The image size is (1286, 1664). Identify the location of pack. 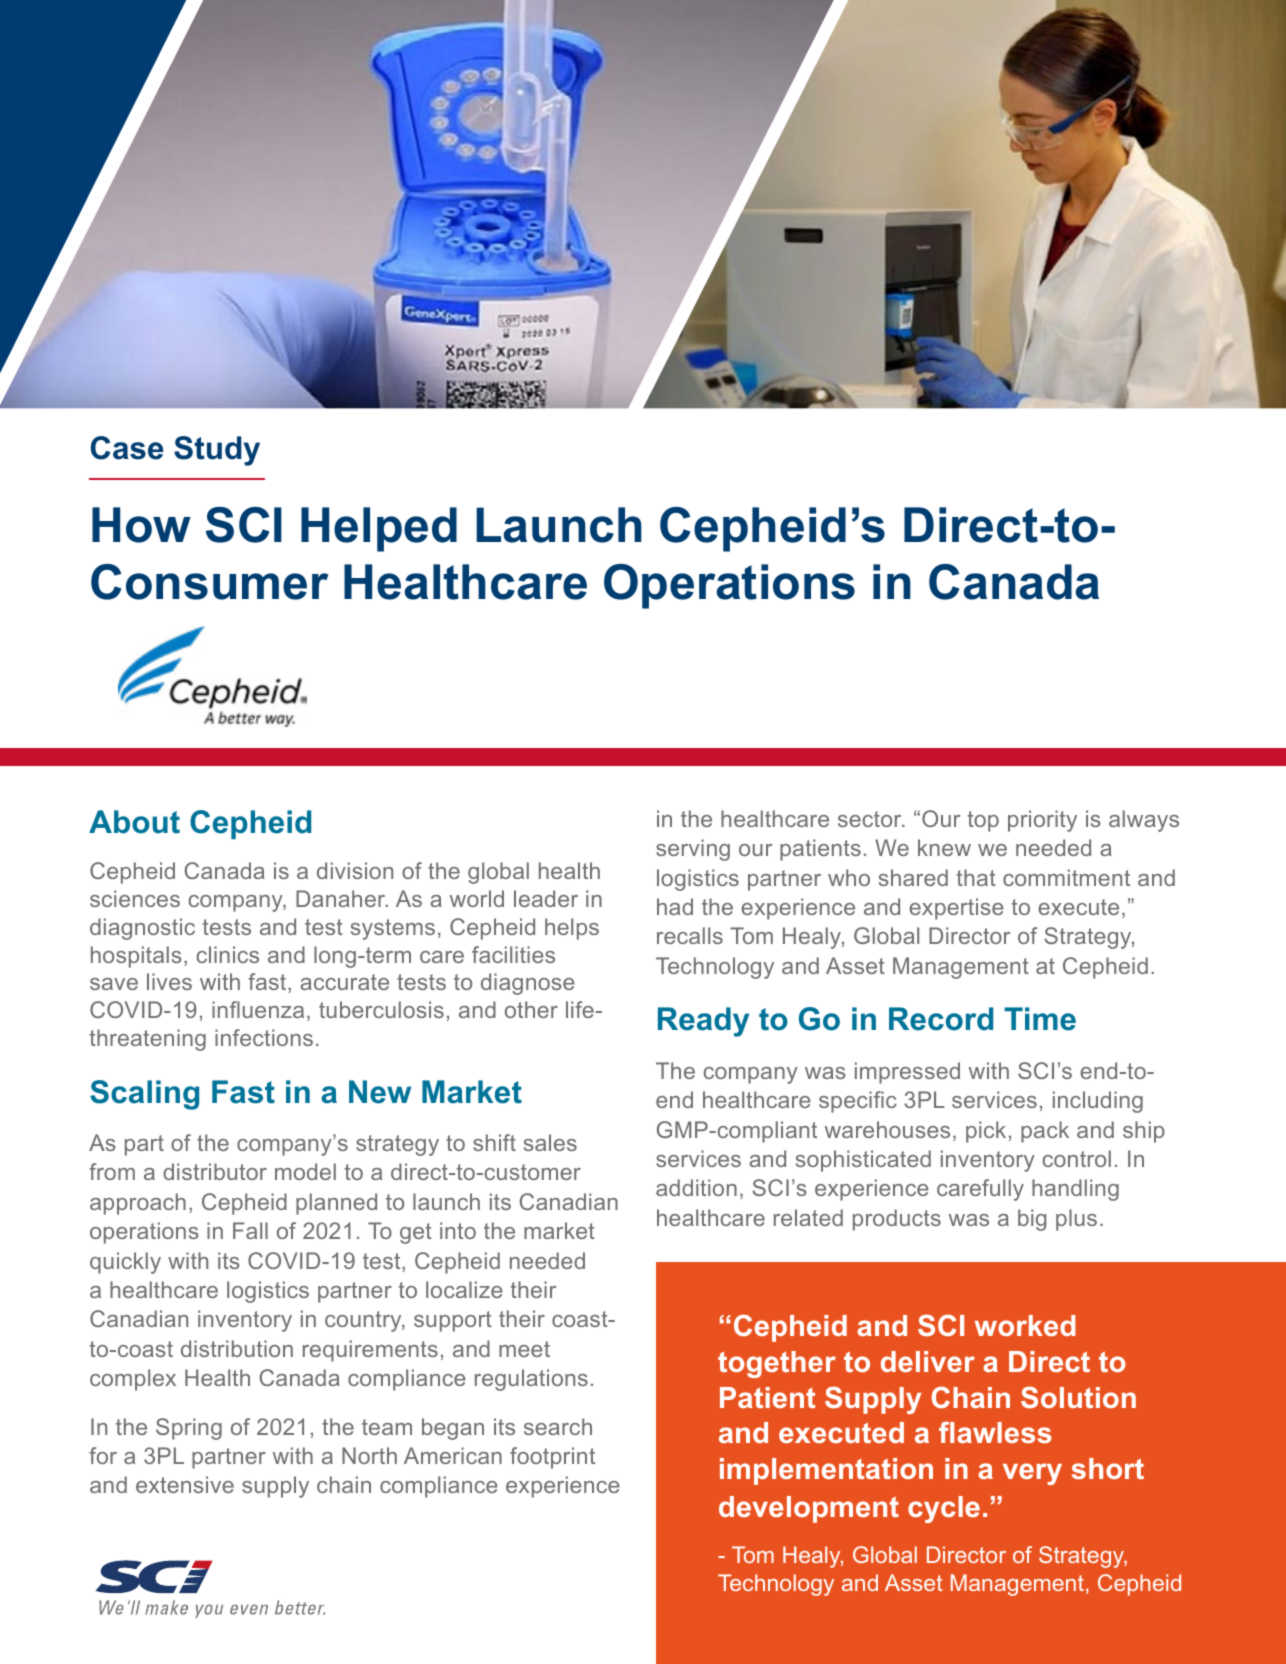
(1045, 1132).
